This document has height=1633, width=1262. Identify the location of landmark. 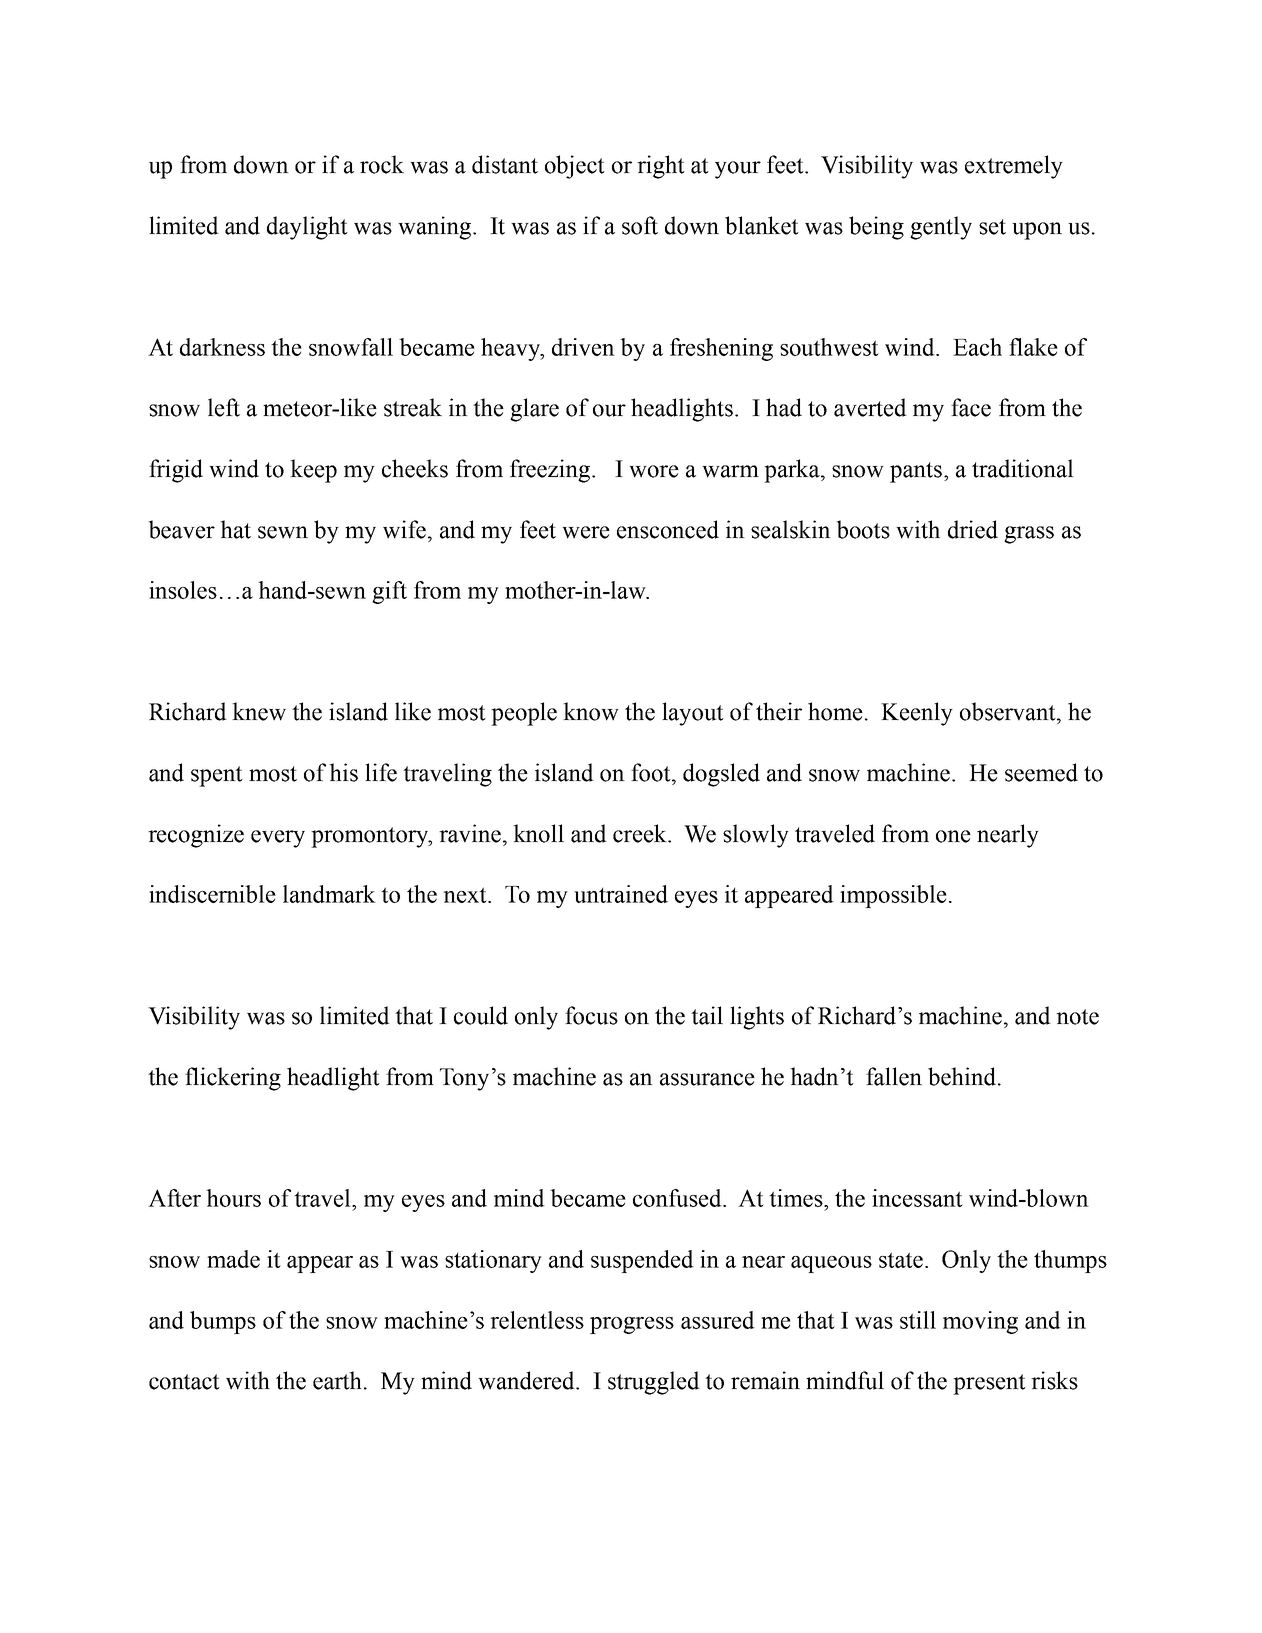
(329, 894).
